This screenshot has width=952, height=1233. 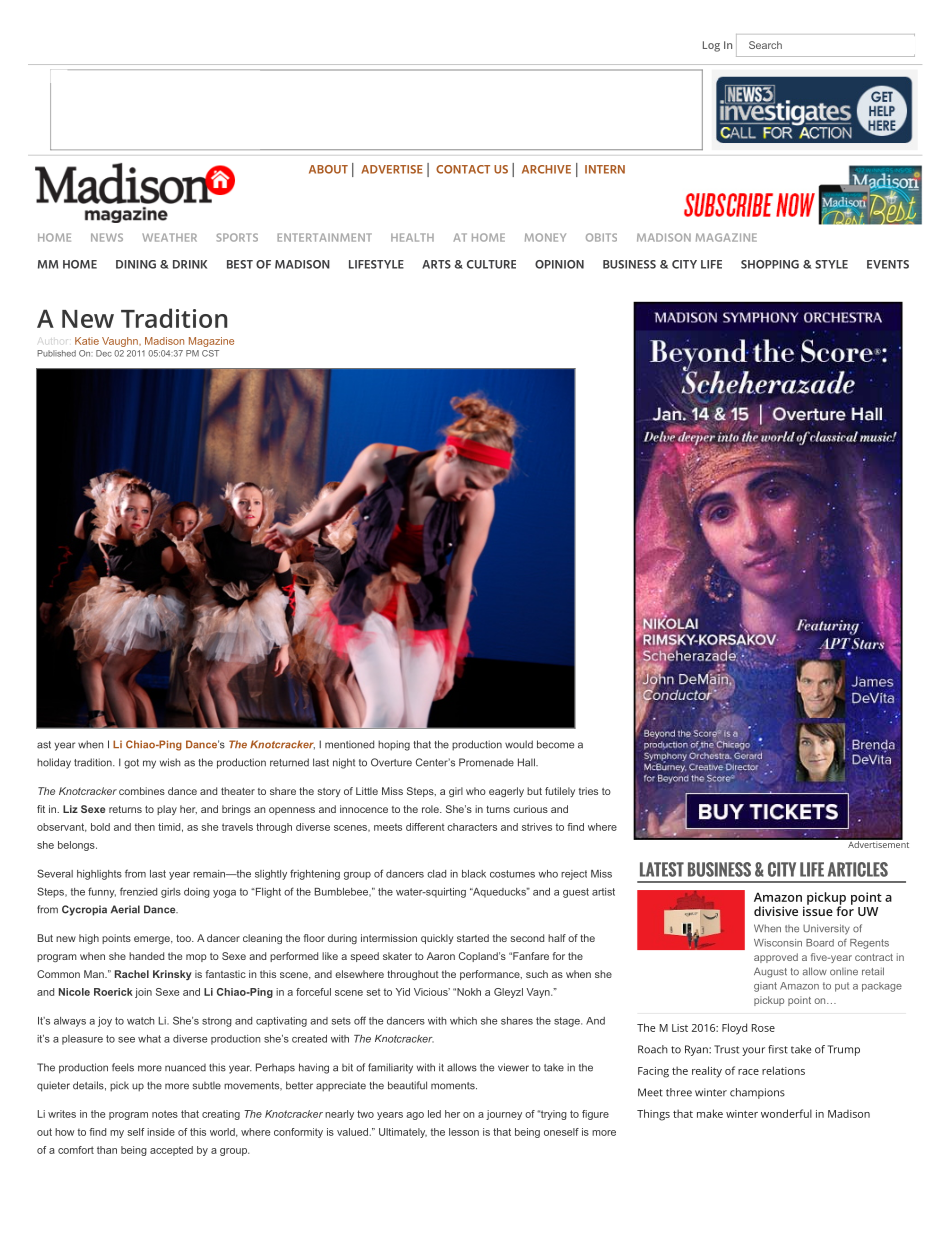 I want to click on Vaughn, so click(x=121, y=342).
